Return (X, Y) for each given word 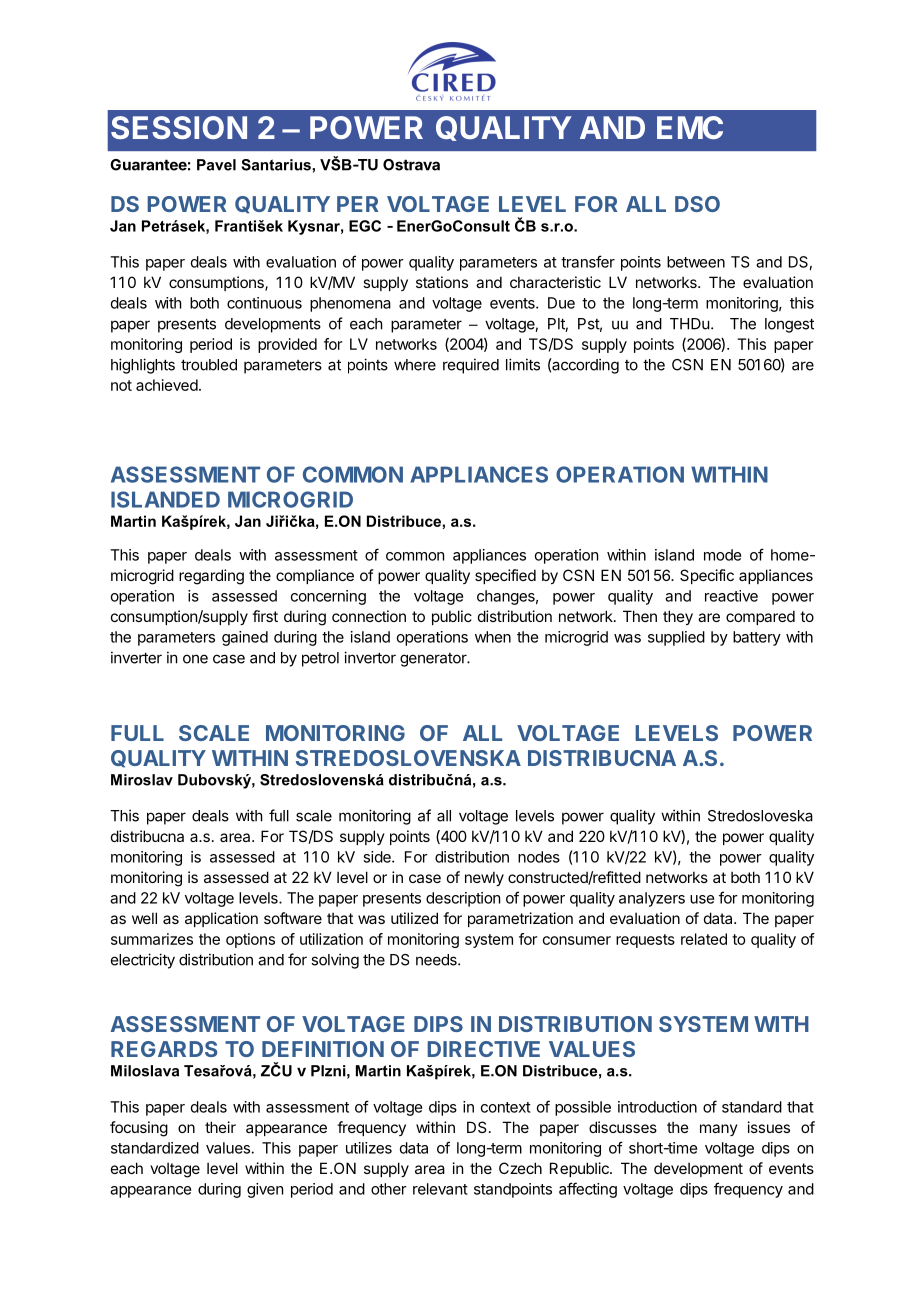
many (719, 1130)
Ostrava (411, 165)
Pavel (216, 165)
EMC (690, 127)
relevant (440, 1189)
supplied (676, 638)
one (195, 659)
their (220, 1127)
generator (434, 660)
